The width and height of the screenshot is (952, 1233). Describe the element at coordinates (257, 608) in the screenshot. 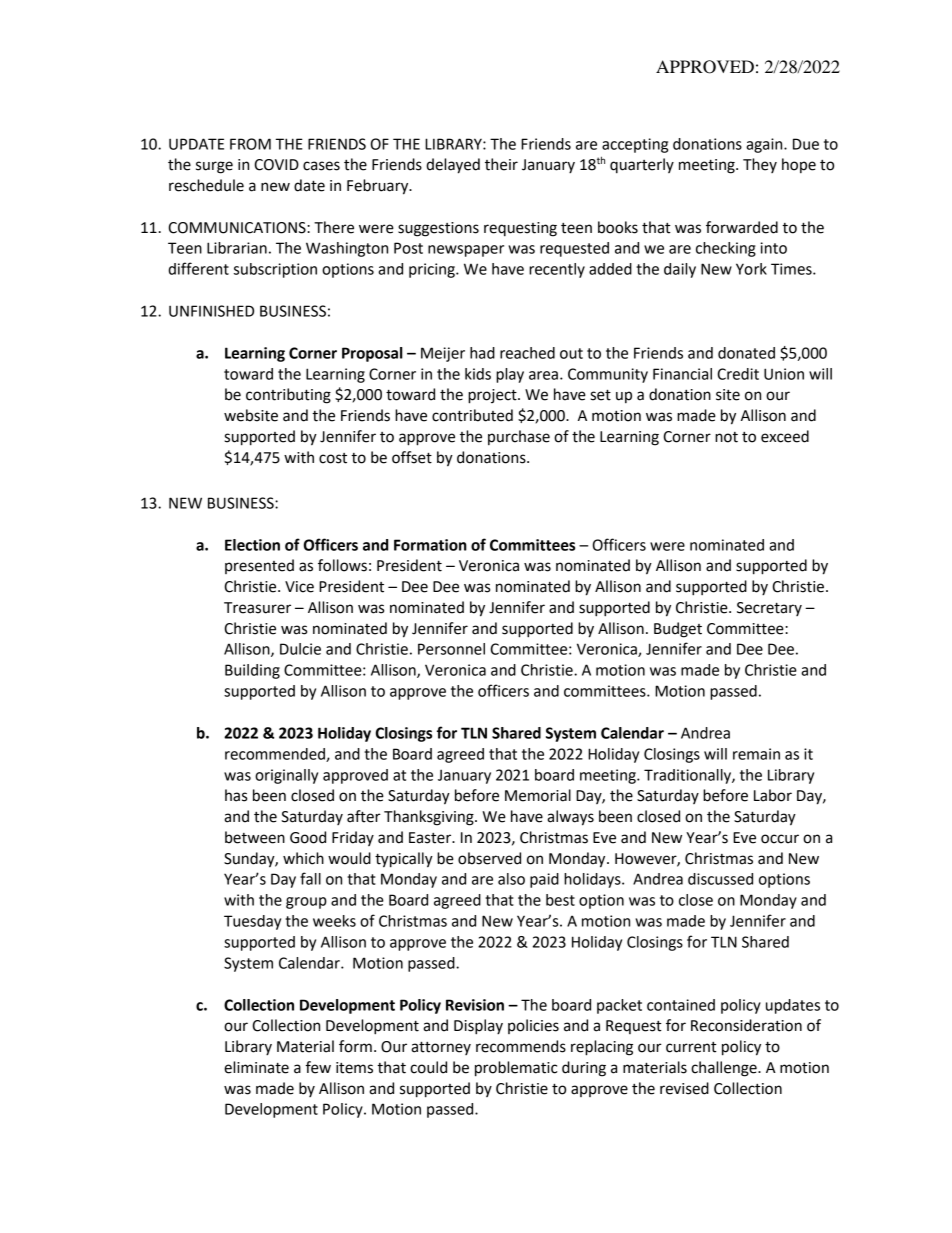

I see `Treasurer` at that location.
